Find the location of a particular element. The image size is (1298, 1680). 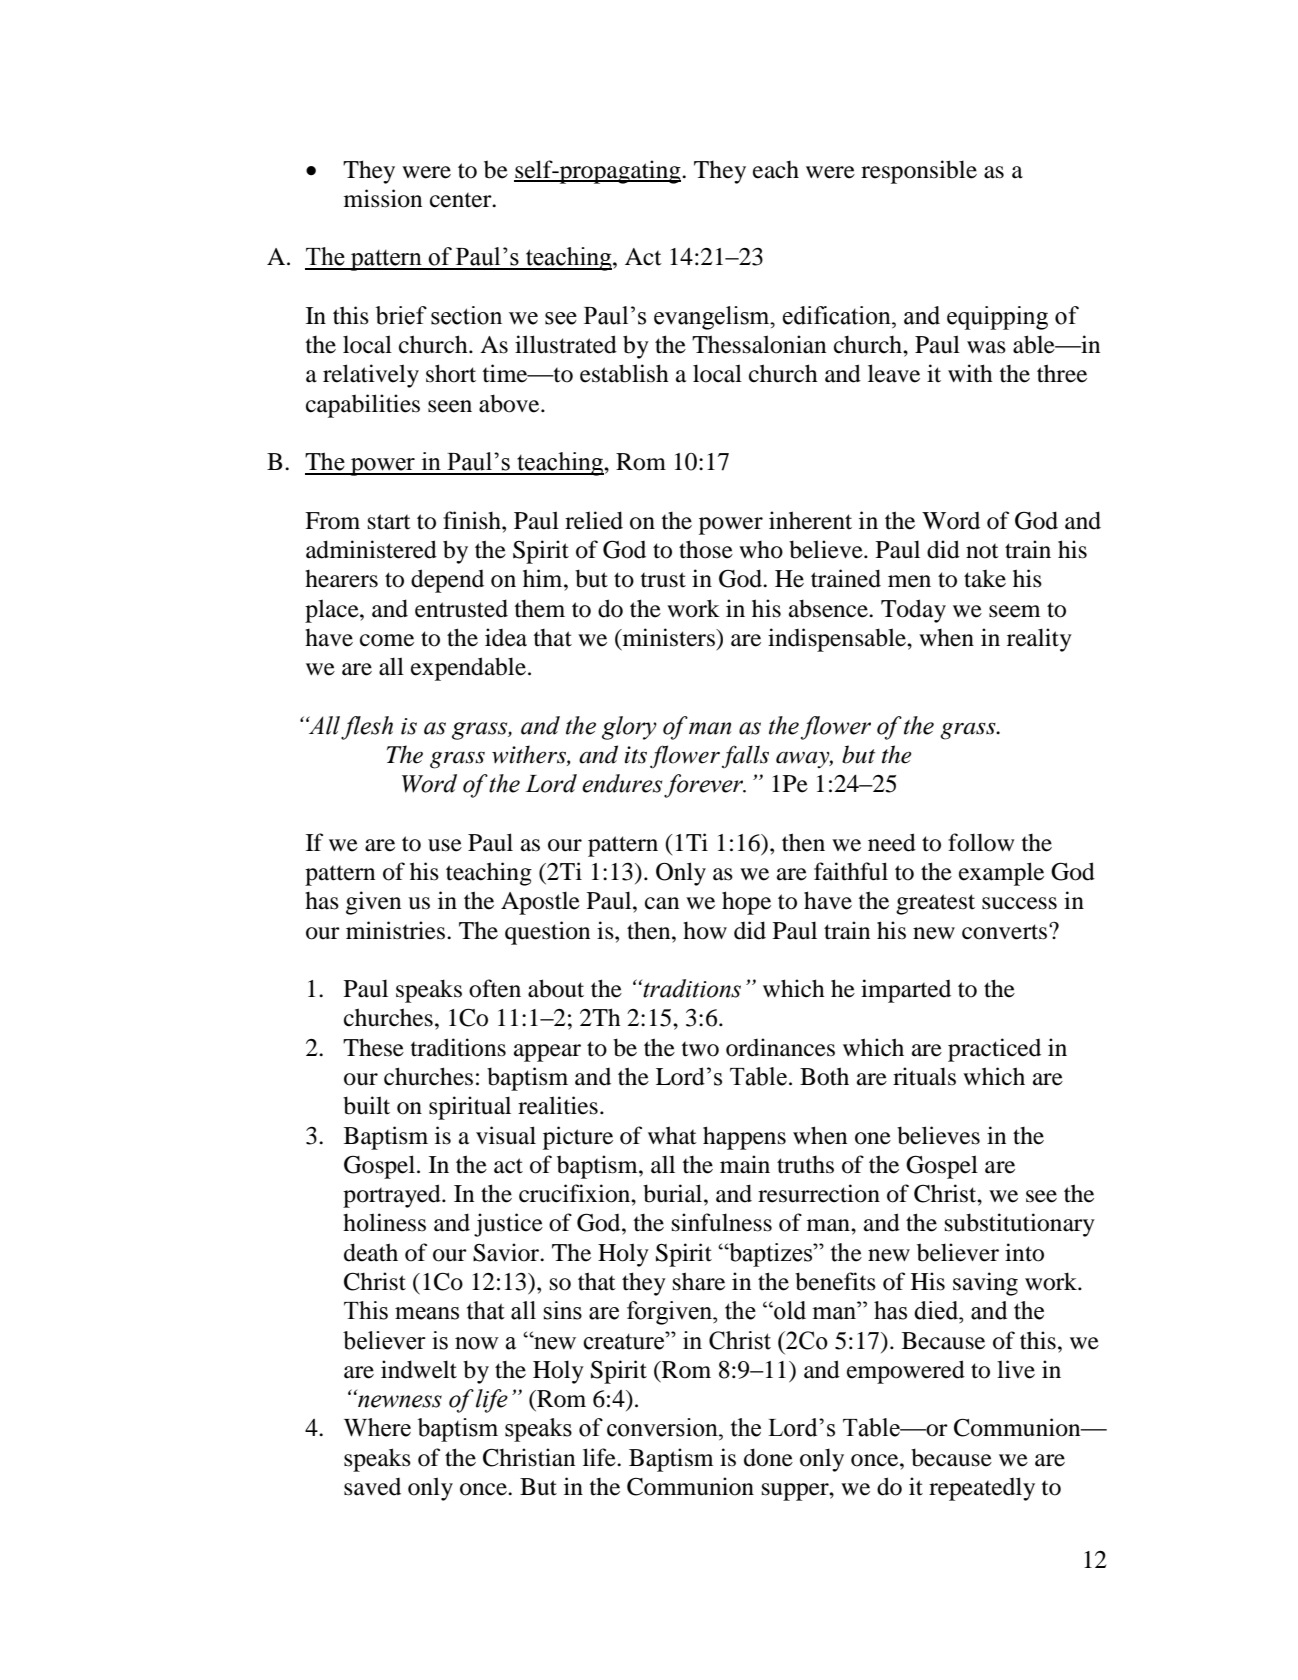

ministries is located at coordinates (397, 930).
